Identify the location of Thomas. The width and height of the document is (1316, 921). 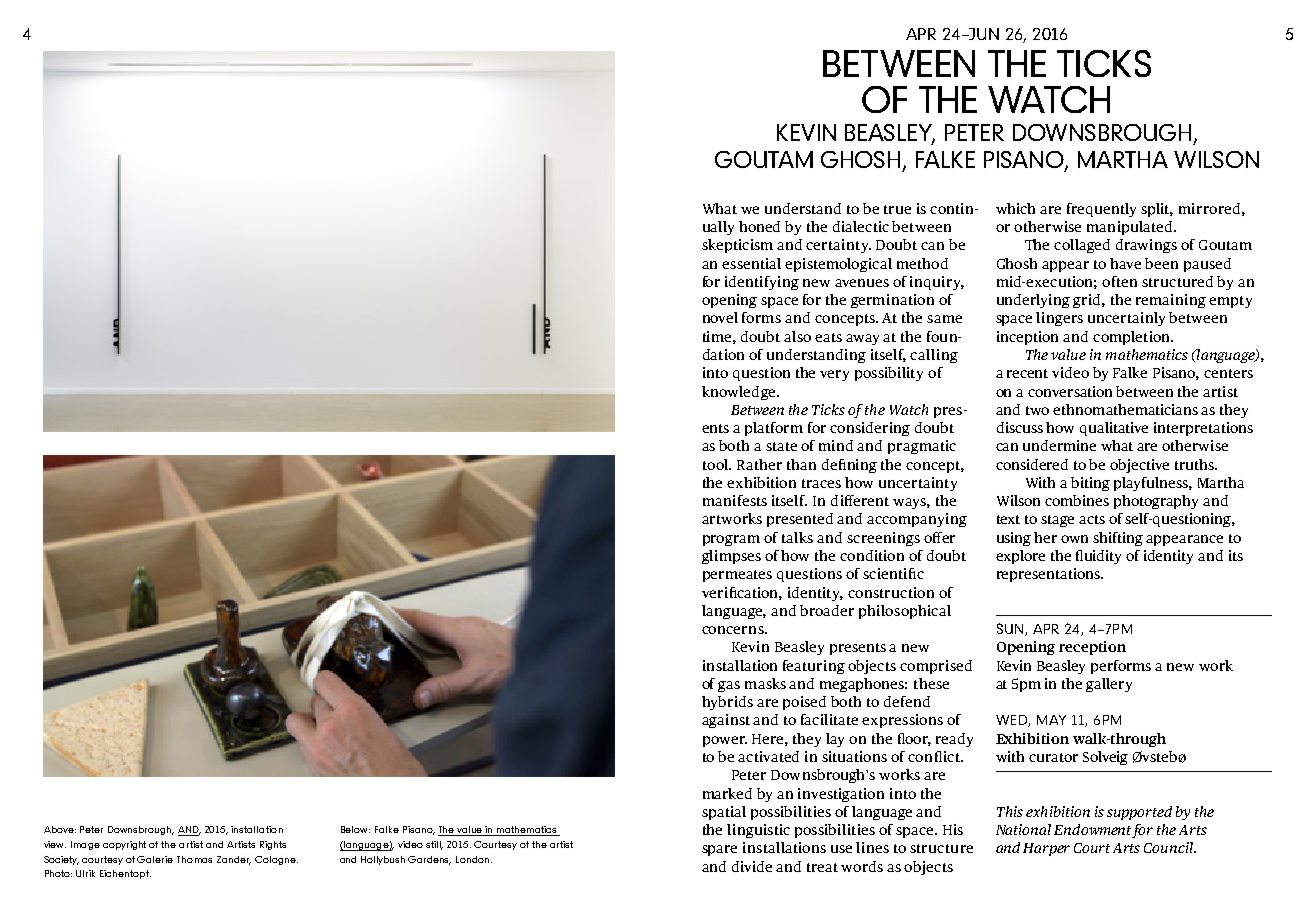
(194, 859).
